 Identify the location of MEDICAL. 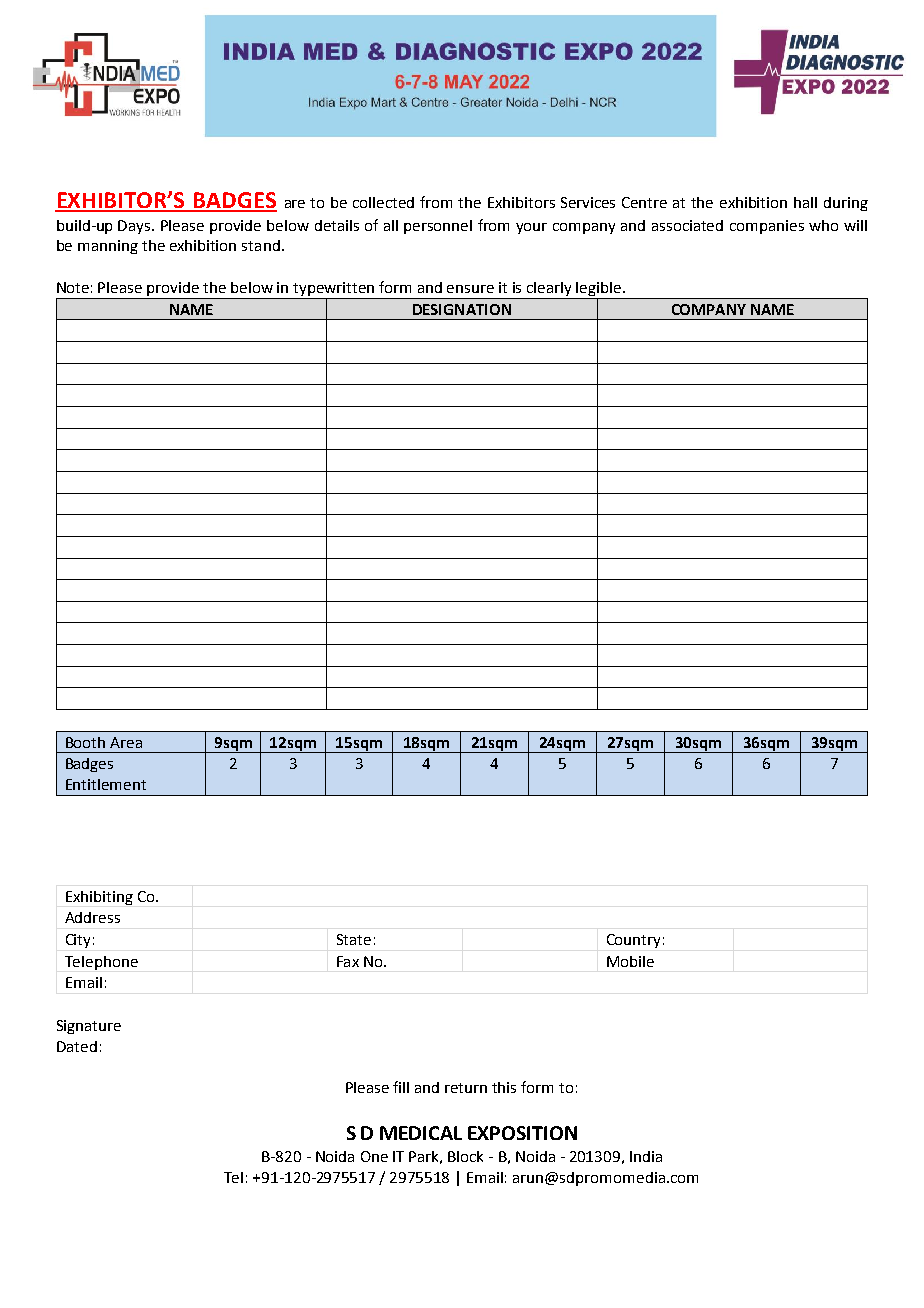
(421, 1133).
